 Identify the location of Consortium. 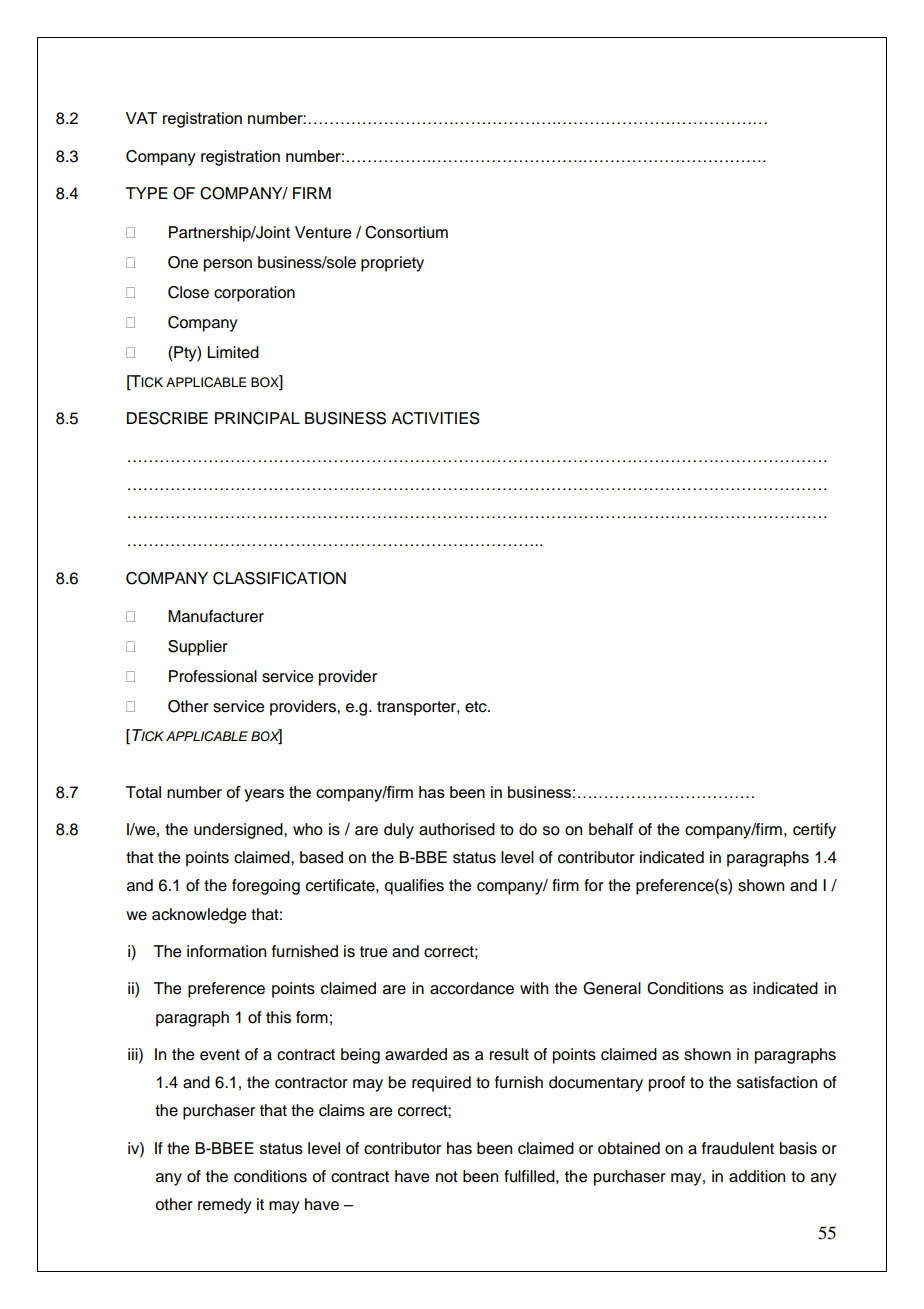
(406, 232).
